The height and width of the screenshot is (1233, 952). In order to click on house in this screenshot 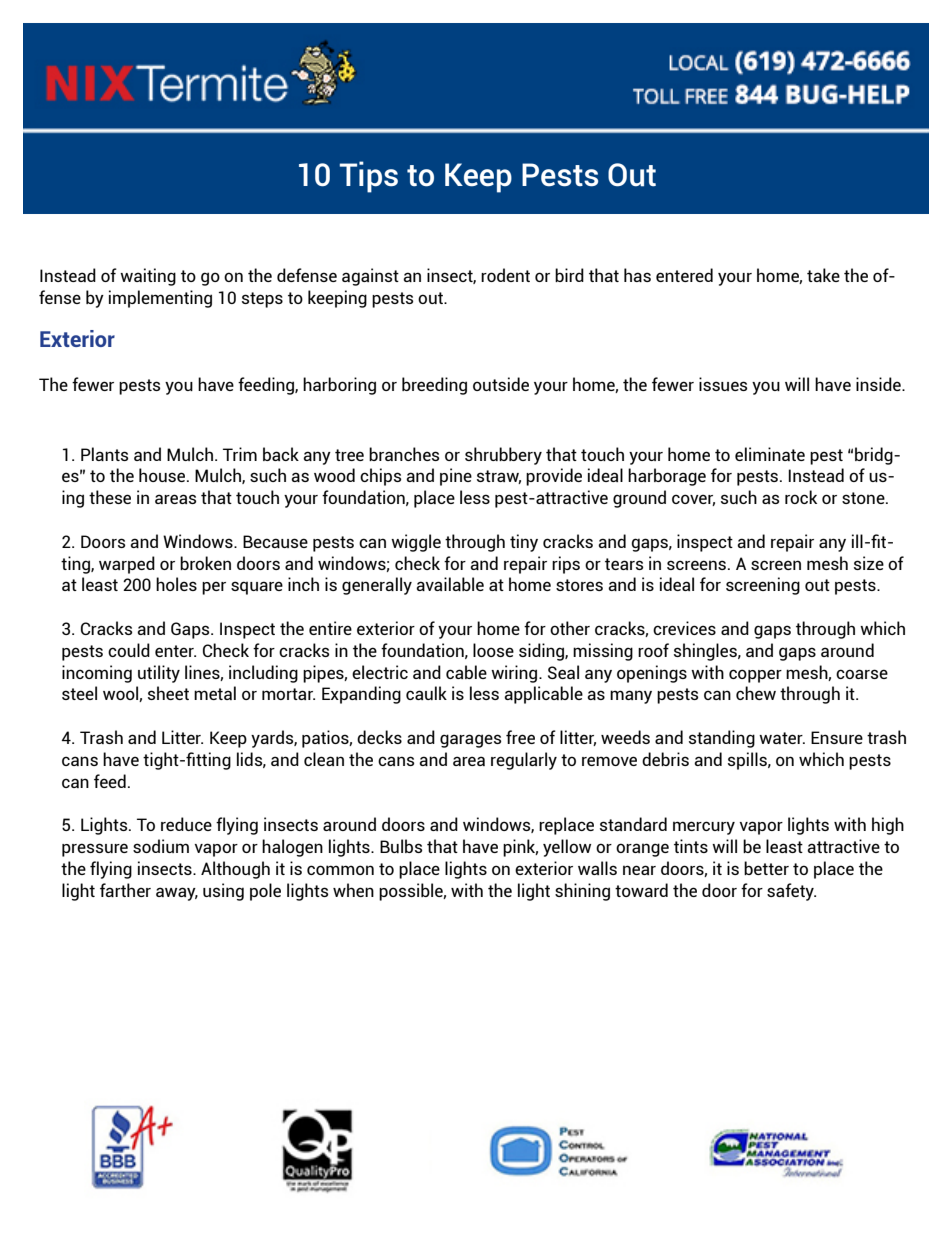, I will do `click(162, 475)`.
